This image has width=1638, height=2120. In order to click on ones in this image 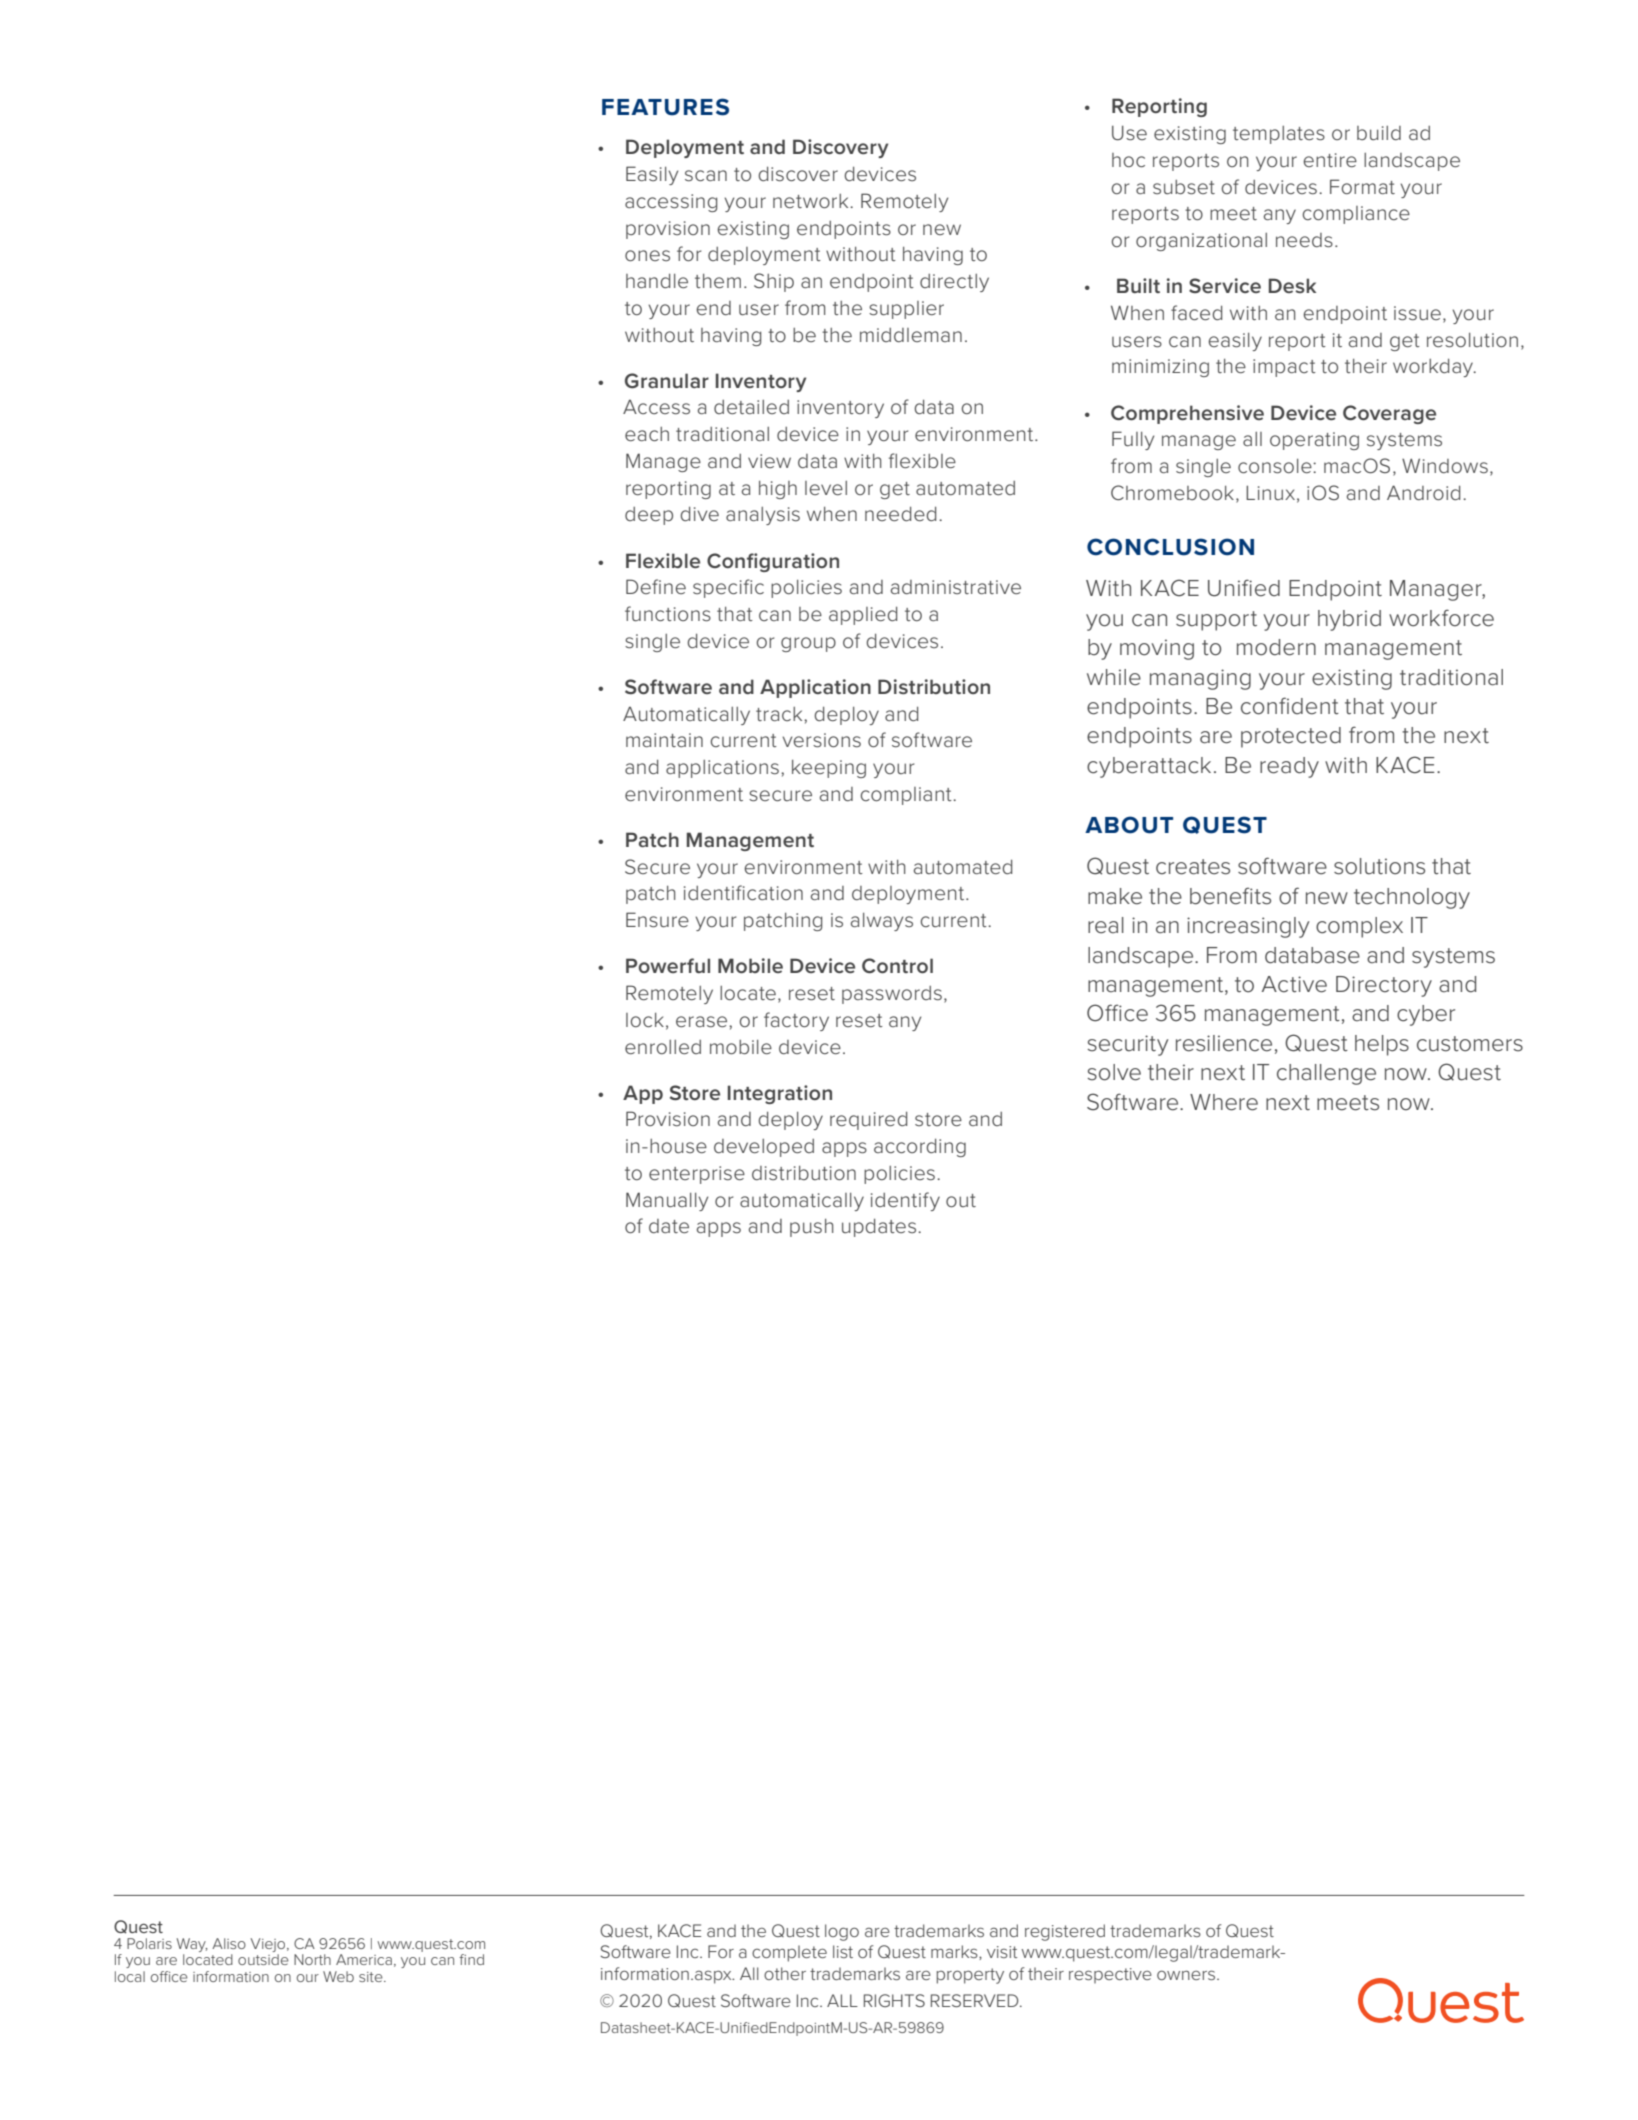, I will do `click(647, 255)`.
